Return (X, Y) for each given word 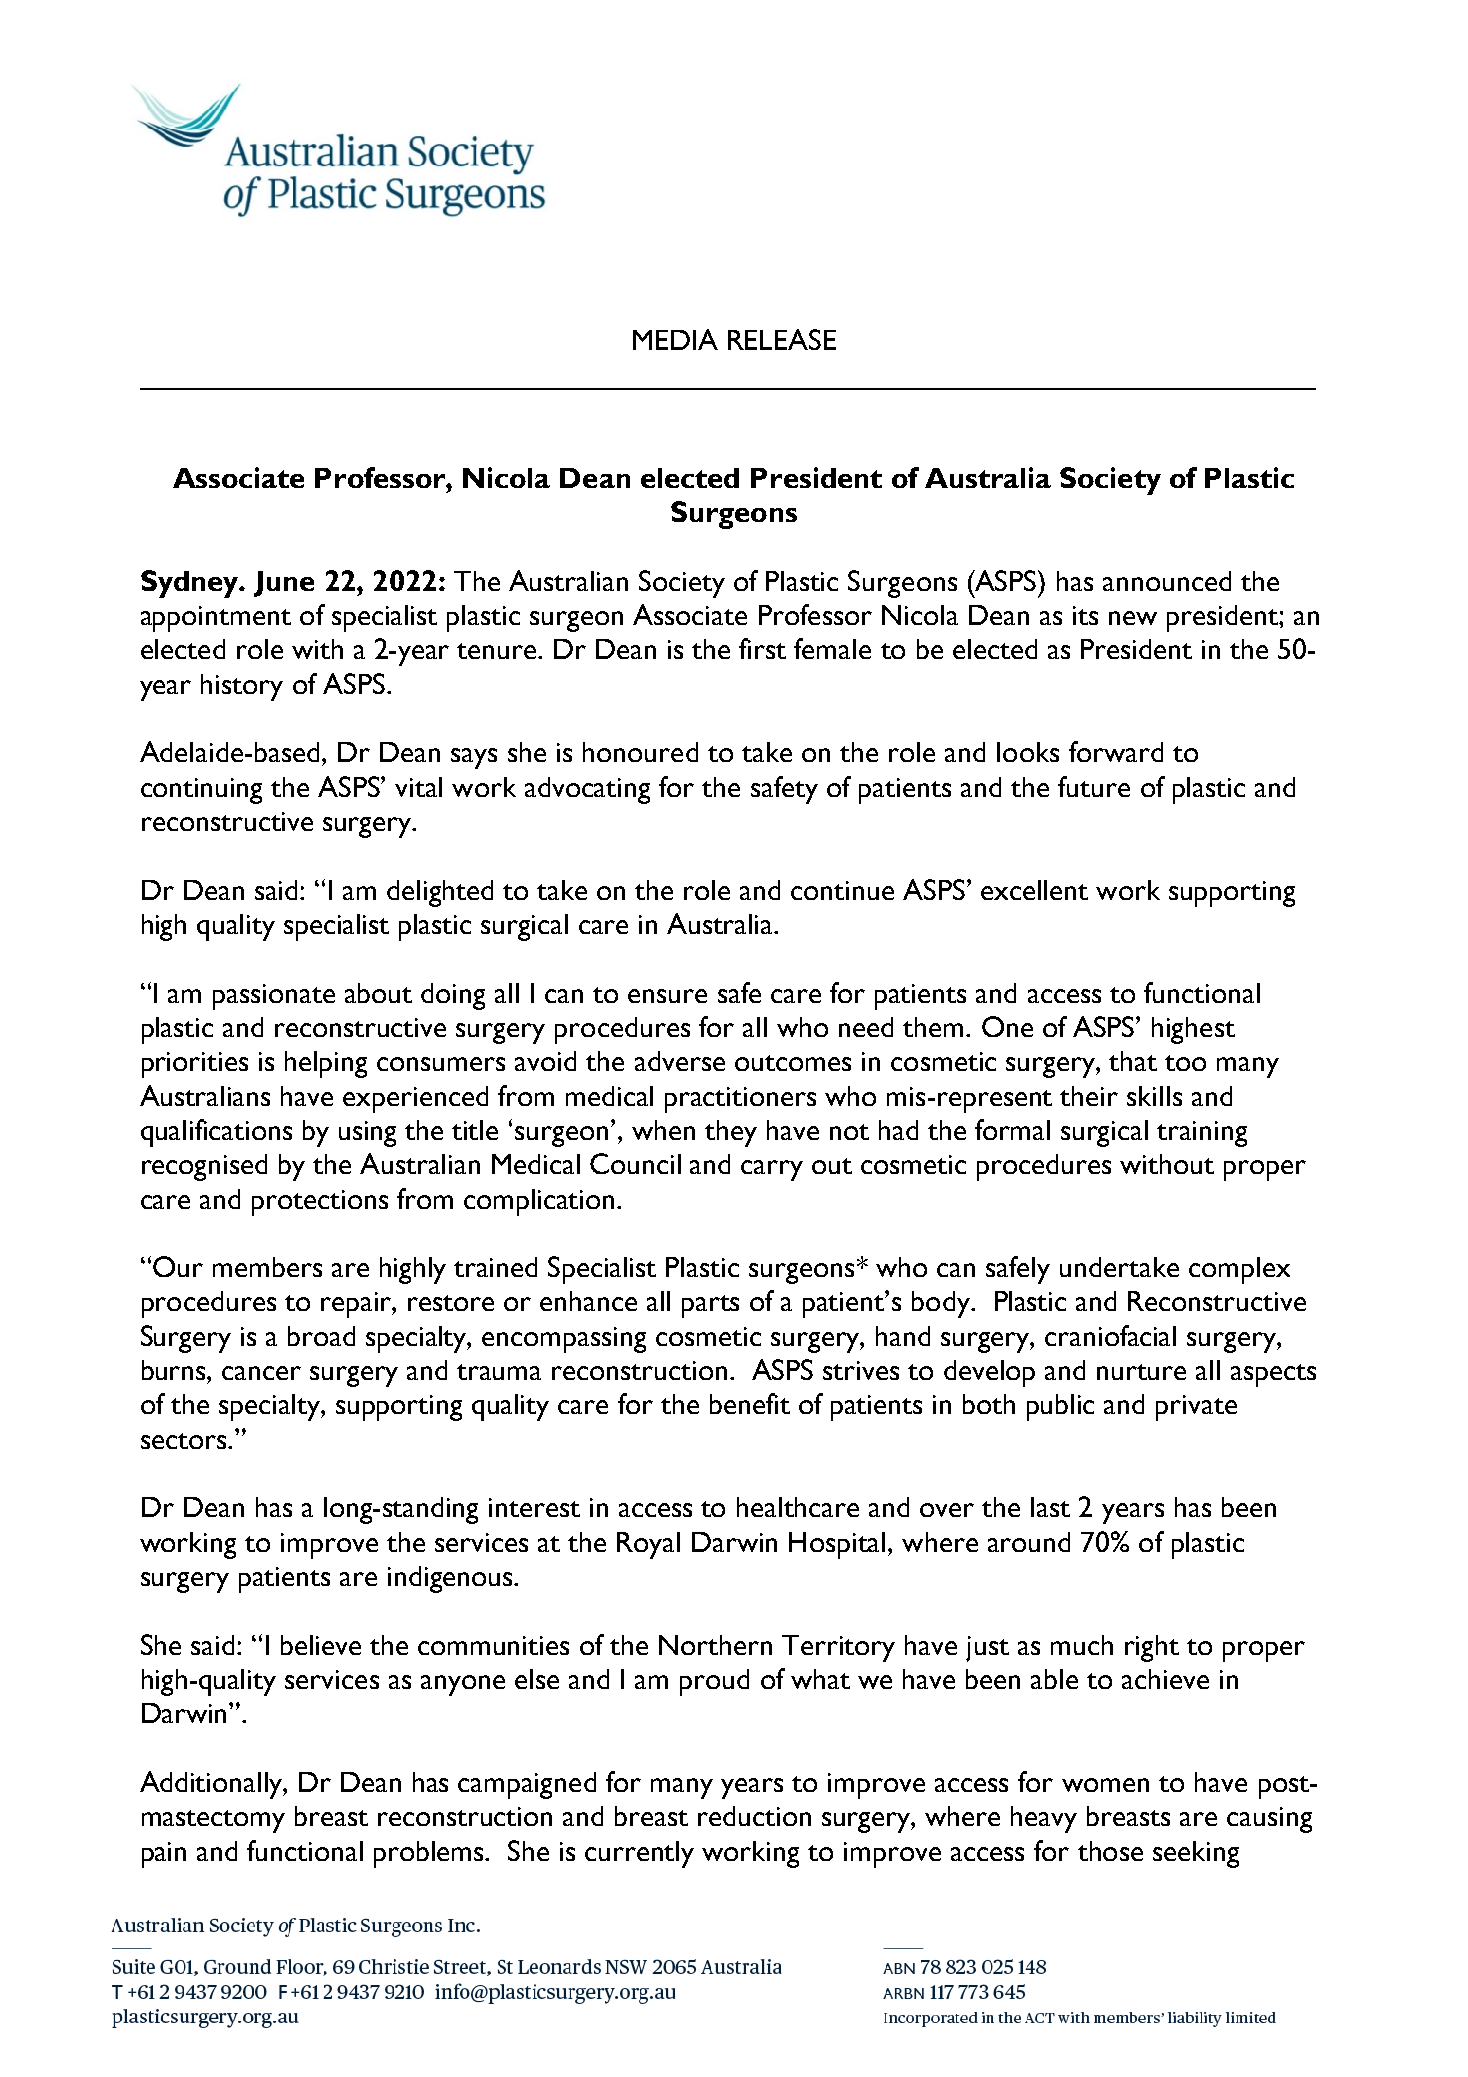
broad (321, 1336)
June (284, 584)
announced (1167, 581)
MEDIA (675, 339)
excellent (1034, 890)
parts (710, 1306)
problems (430, 1854)
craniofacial (1110, 1335)
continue (842, 890)
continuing (201, 791)
